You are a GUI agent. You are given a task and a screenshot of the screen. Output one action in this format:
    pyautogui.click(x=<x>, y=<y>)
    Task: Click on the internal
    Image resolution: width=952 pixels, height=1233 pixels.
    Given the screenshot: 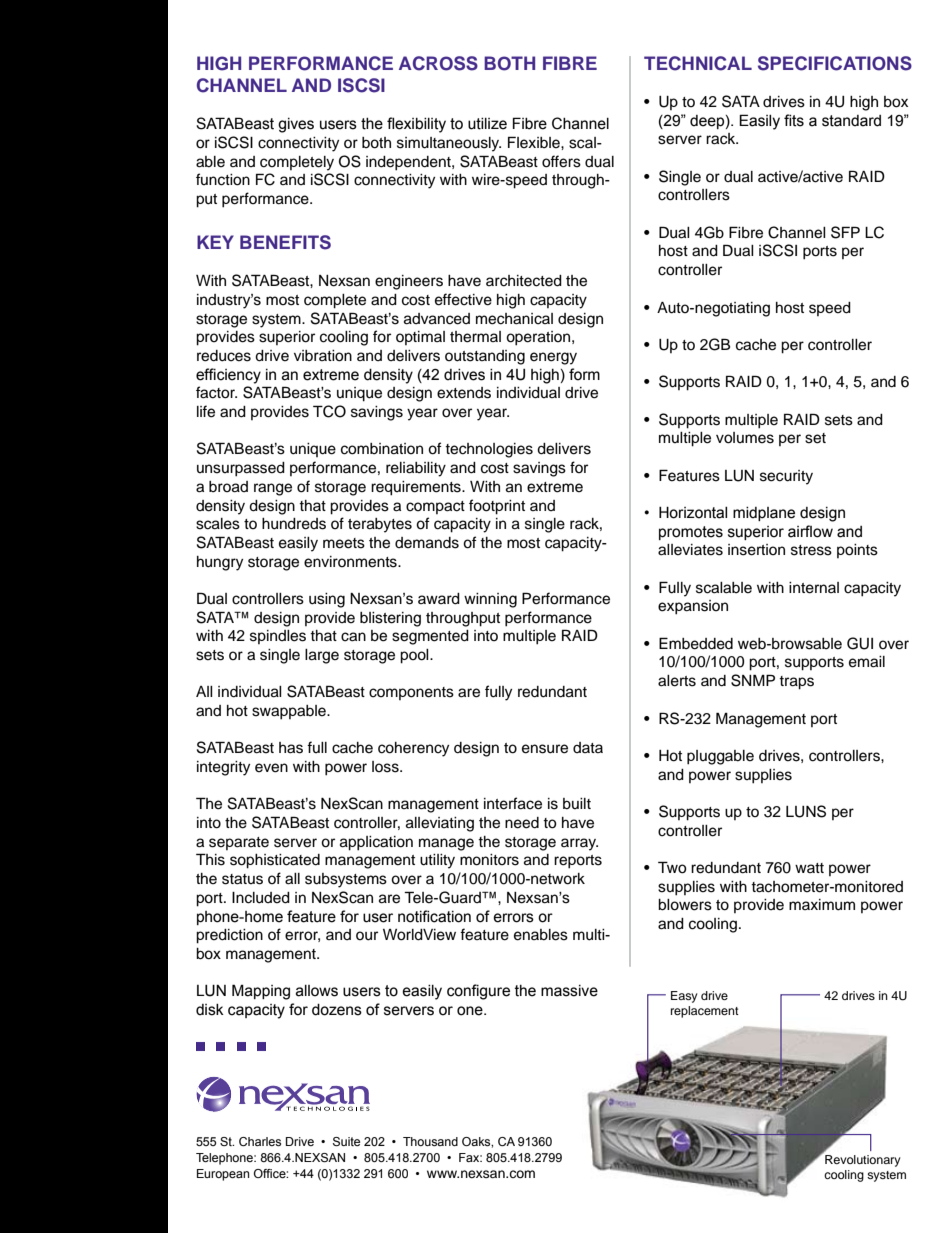 What is the action you would take?
    pyautogui.click(x=814, y=588)
